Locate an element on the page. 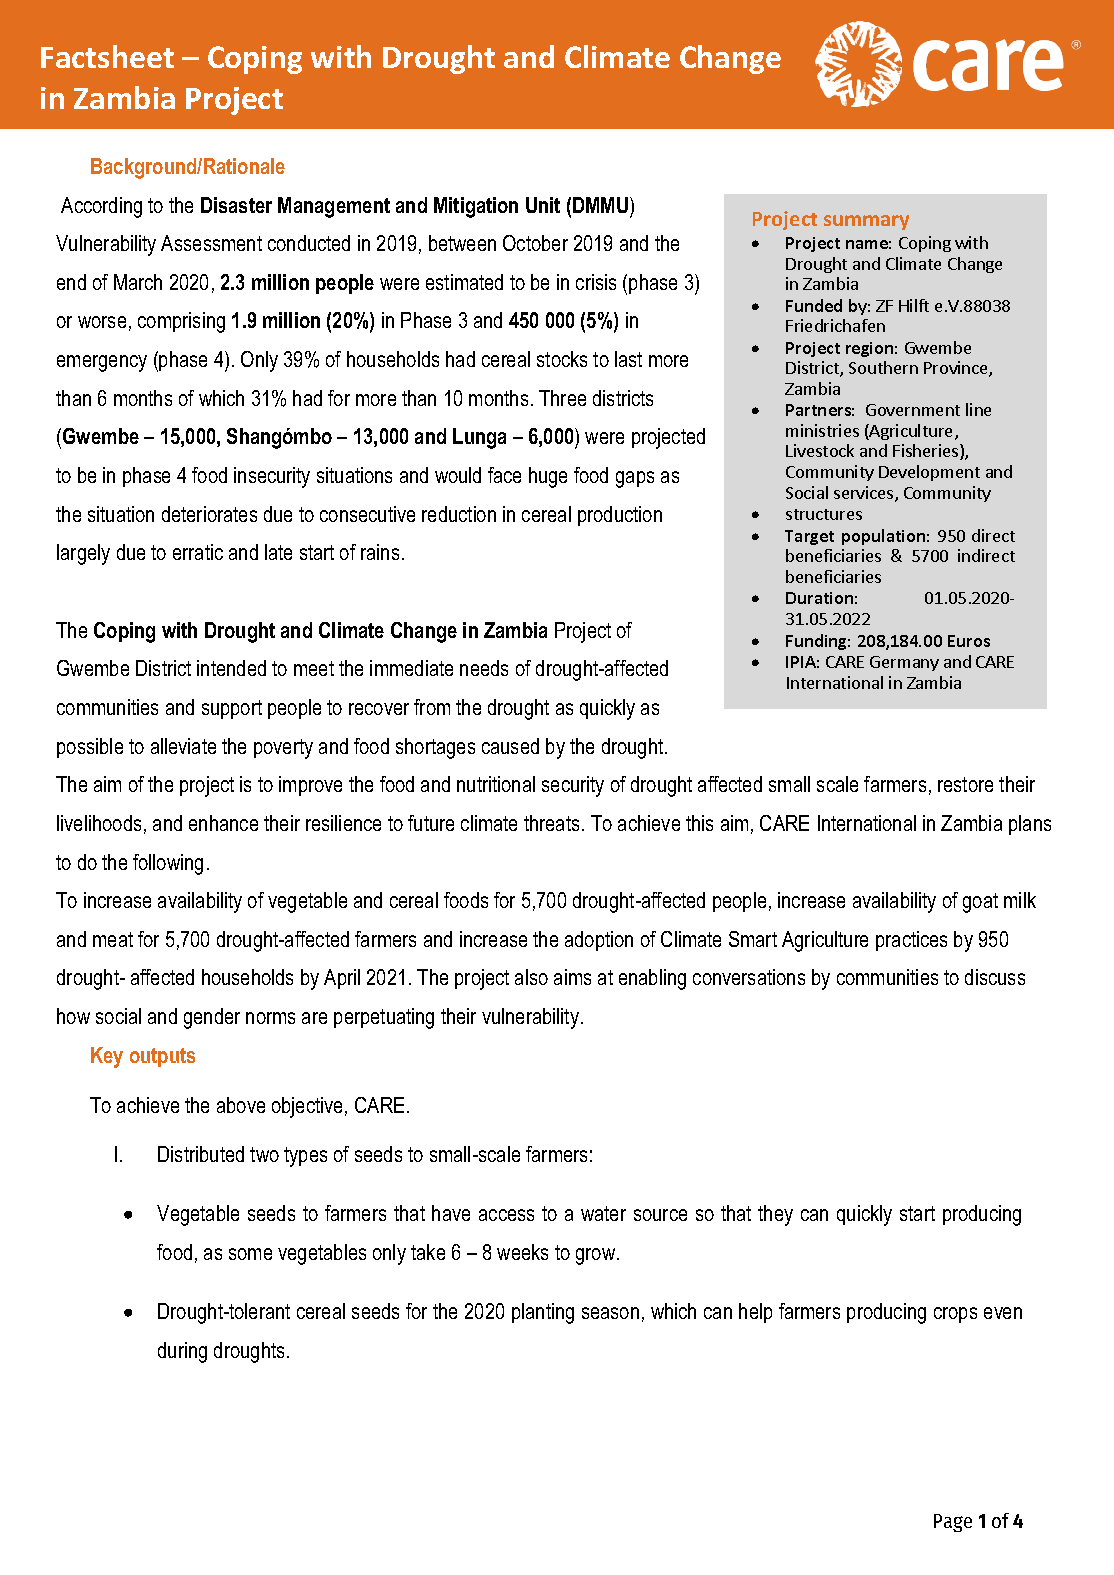 This document has height=1575, width=1114. erratic is located at coordinates (198, 552).
